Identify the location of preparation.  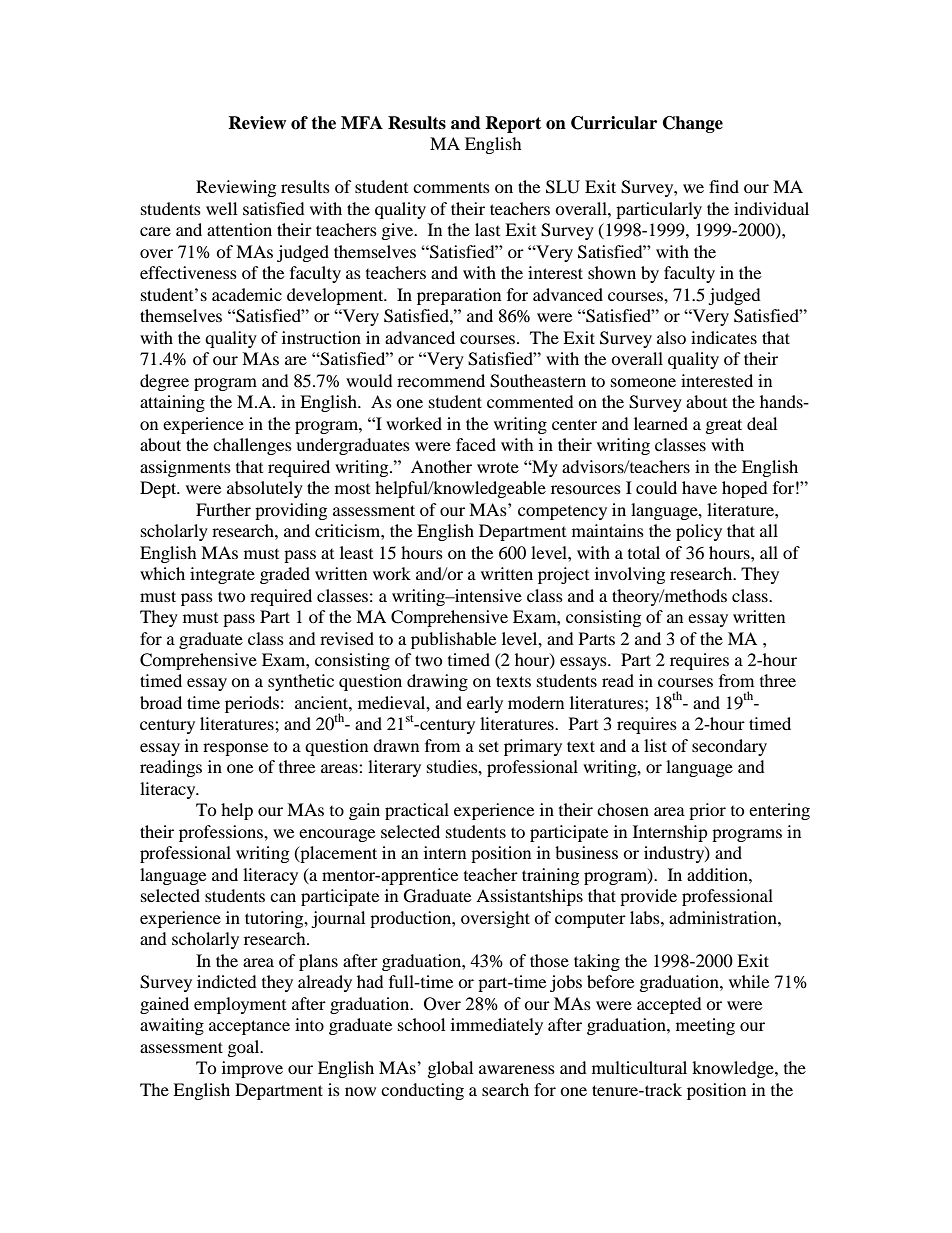
(459, 296).
